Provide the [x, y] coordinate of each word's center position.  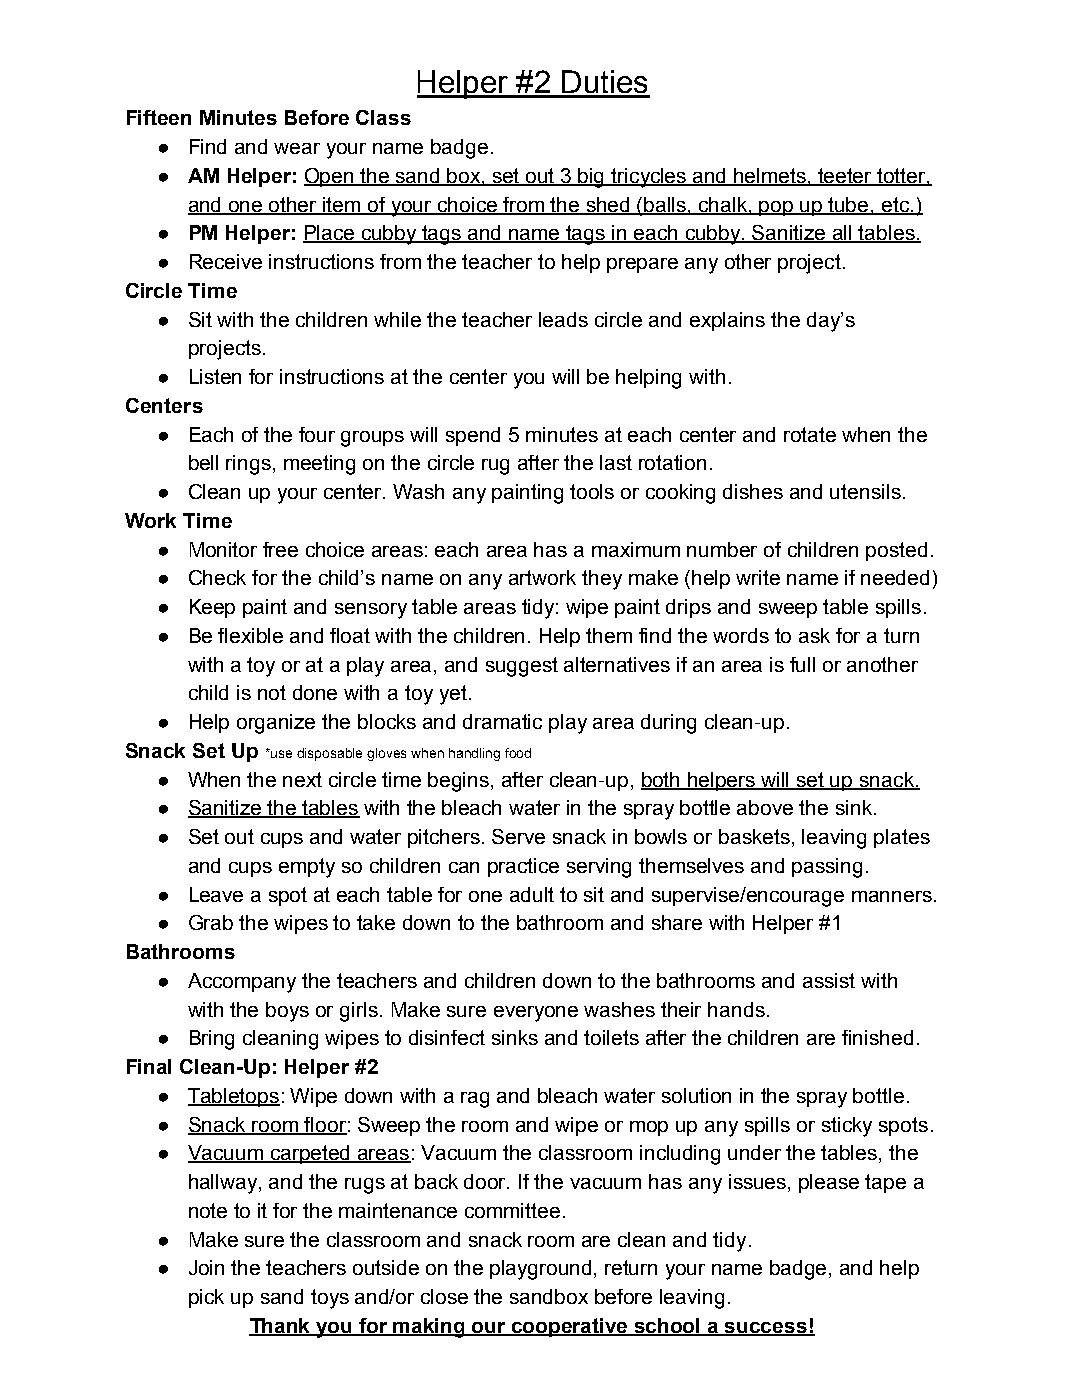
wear [297, 148]
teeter [845, 177]
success [766, 1329]
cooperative [570, 1327]
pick [206, 1298]
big [592, 178]
